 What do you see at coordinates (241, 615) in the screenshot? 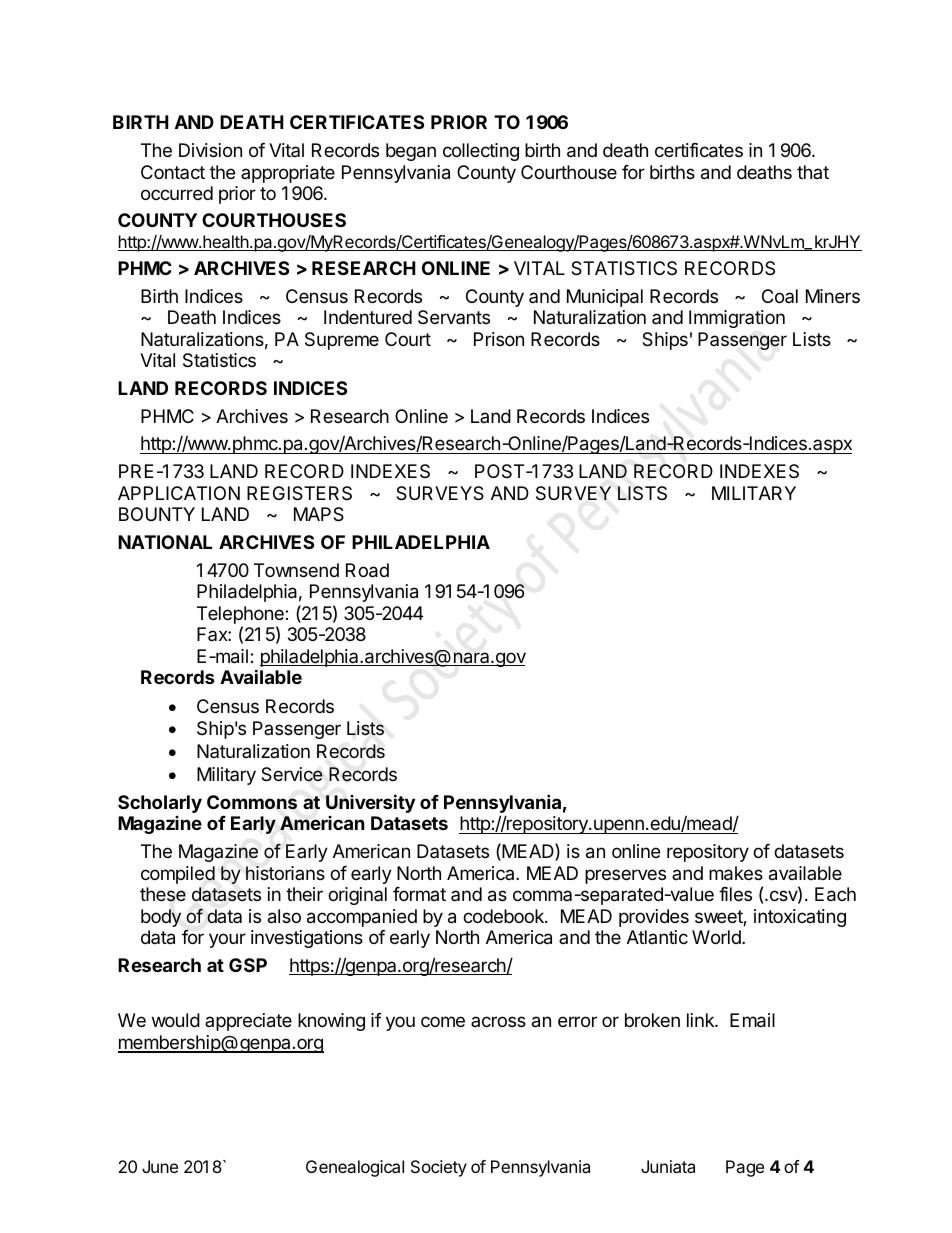
I see `Telephone` at bounding box center [241, 615].
